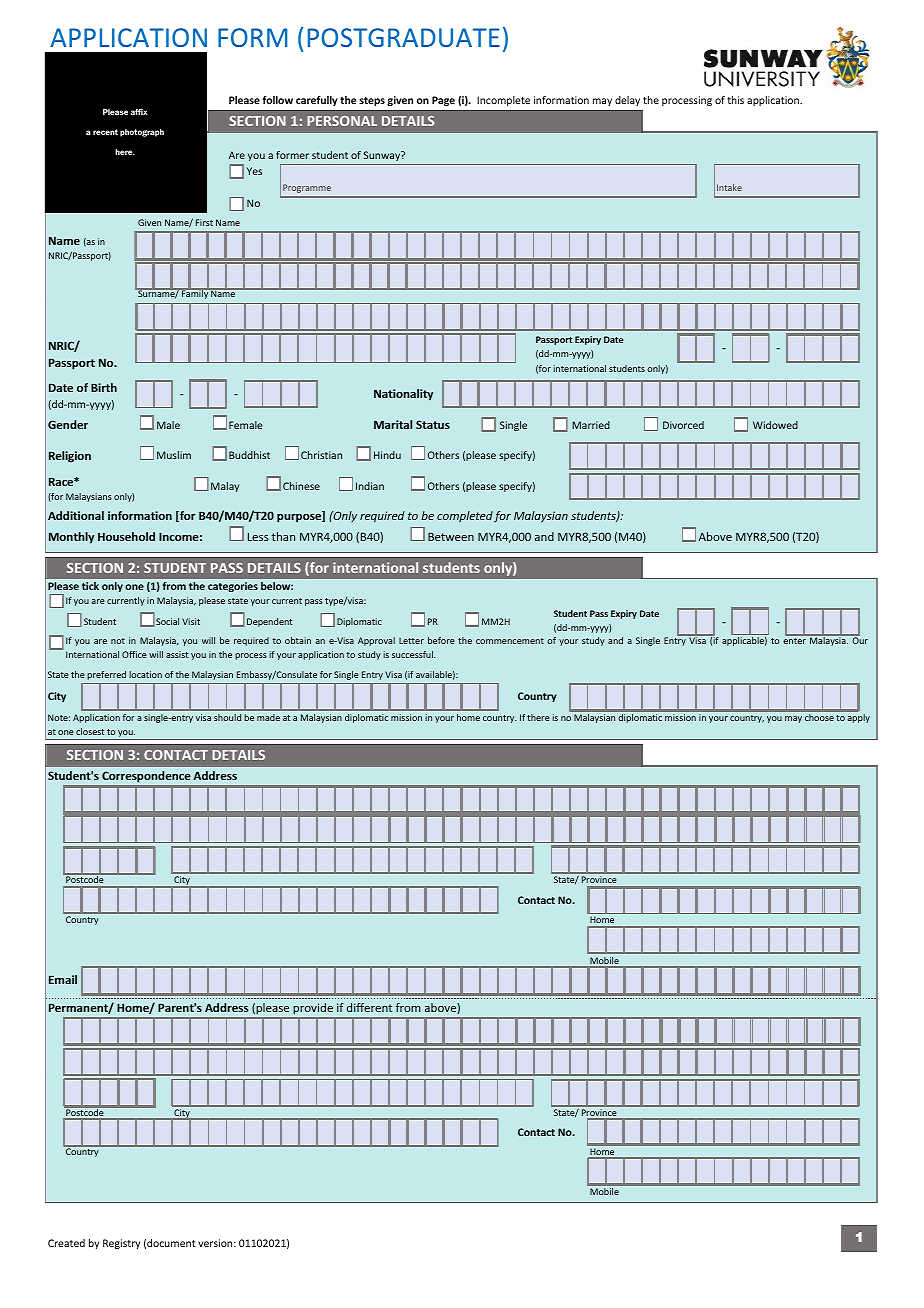  I want to click on Page, so click(443, 101).
